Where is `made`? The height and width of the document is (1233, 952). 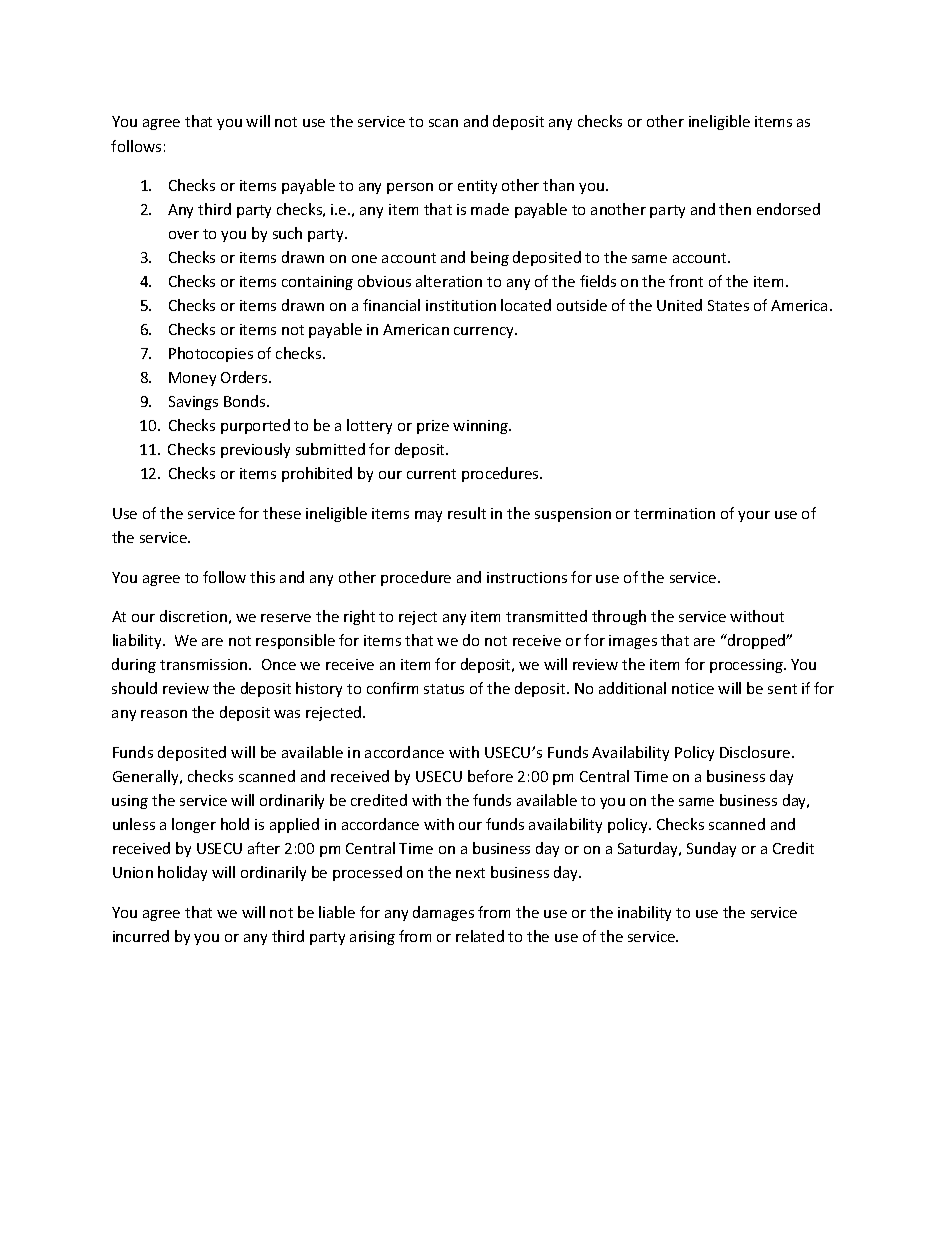
made is located at coordinates (490, 209).
